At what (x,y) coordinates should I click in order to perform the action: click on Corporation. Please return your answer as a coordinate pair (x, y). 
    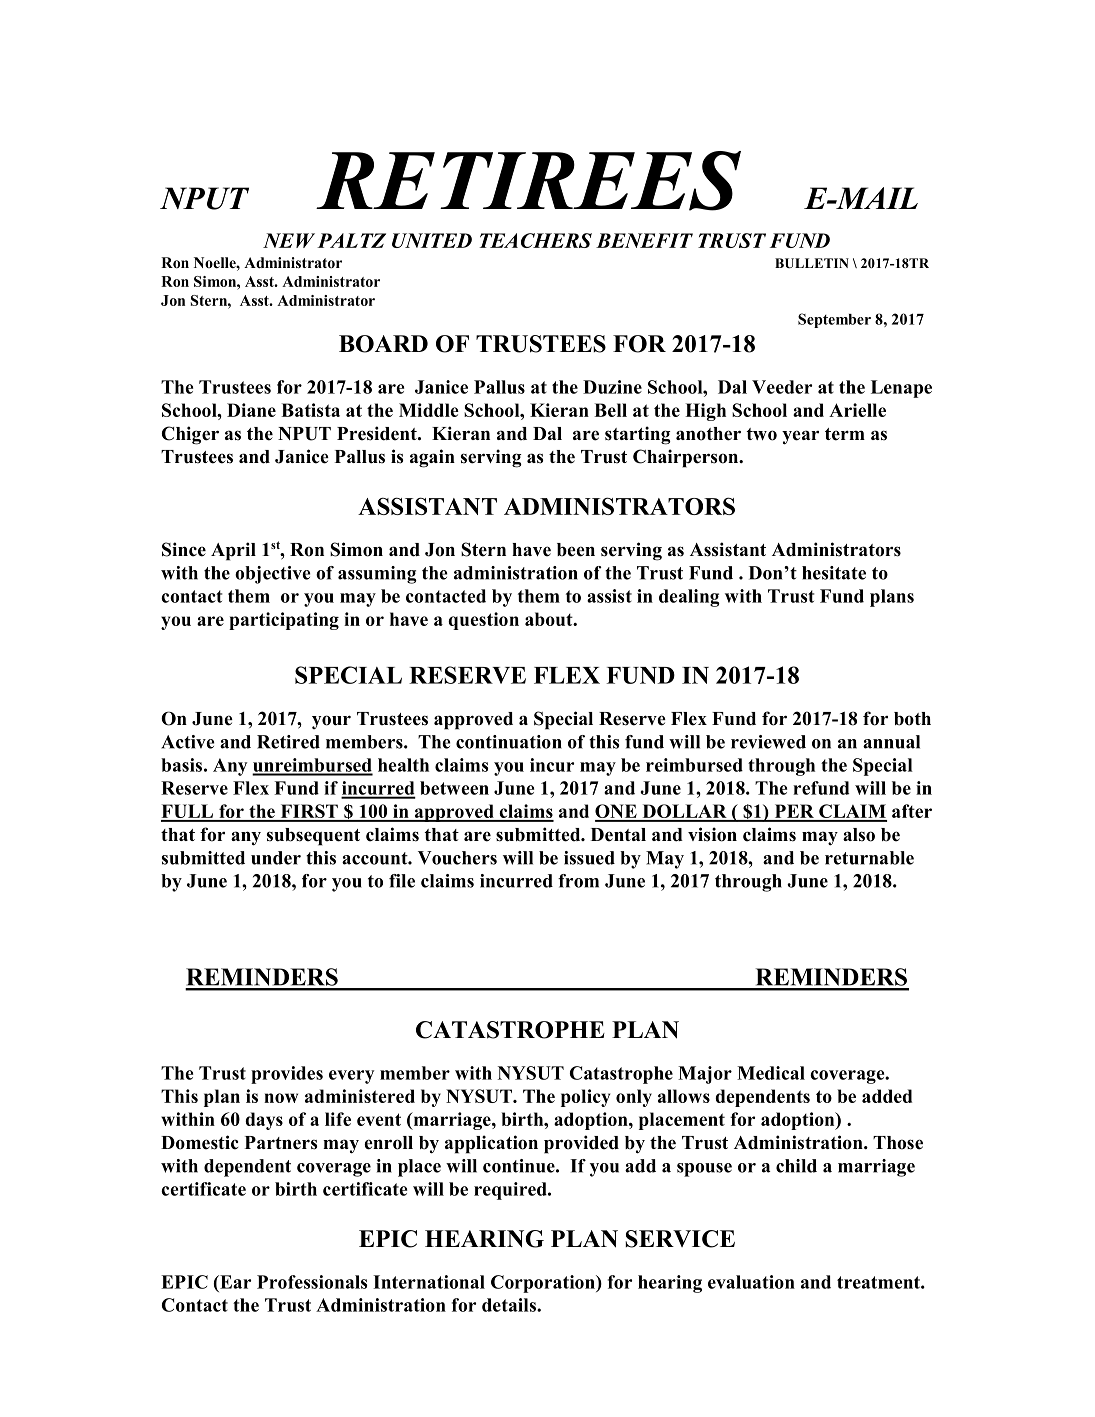
    Looking at the image, I should click on (544, 1284).
